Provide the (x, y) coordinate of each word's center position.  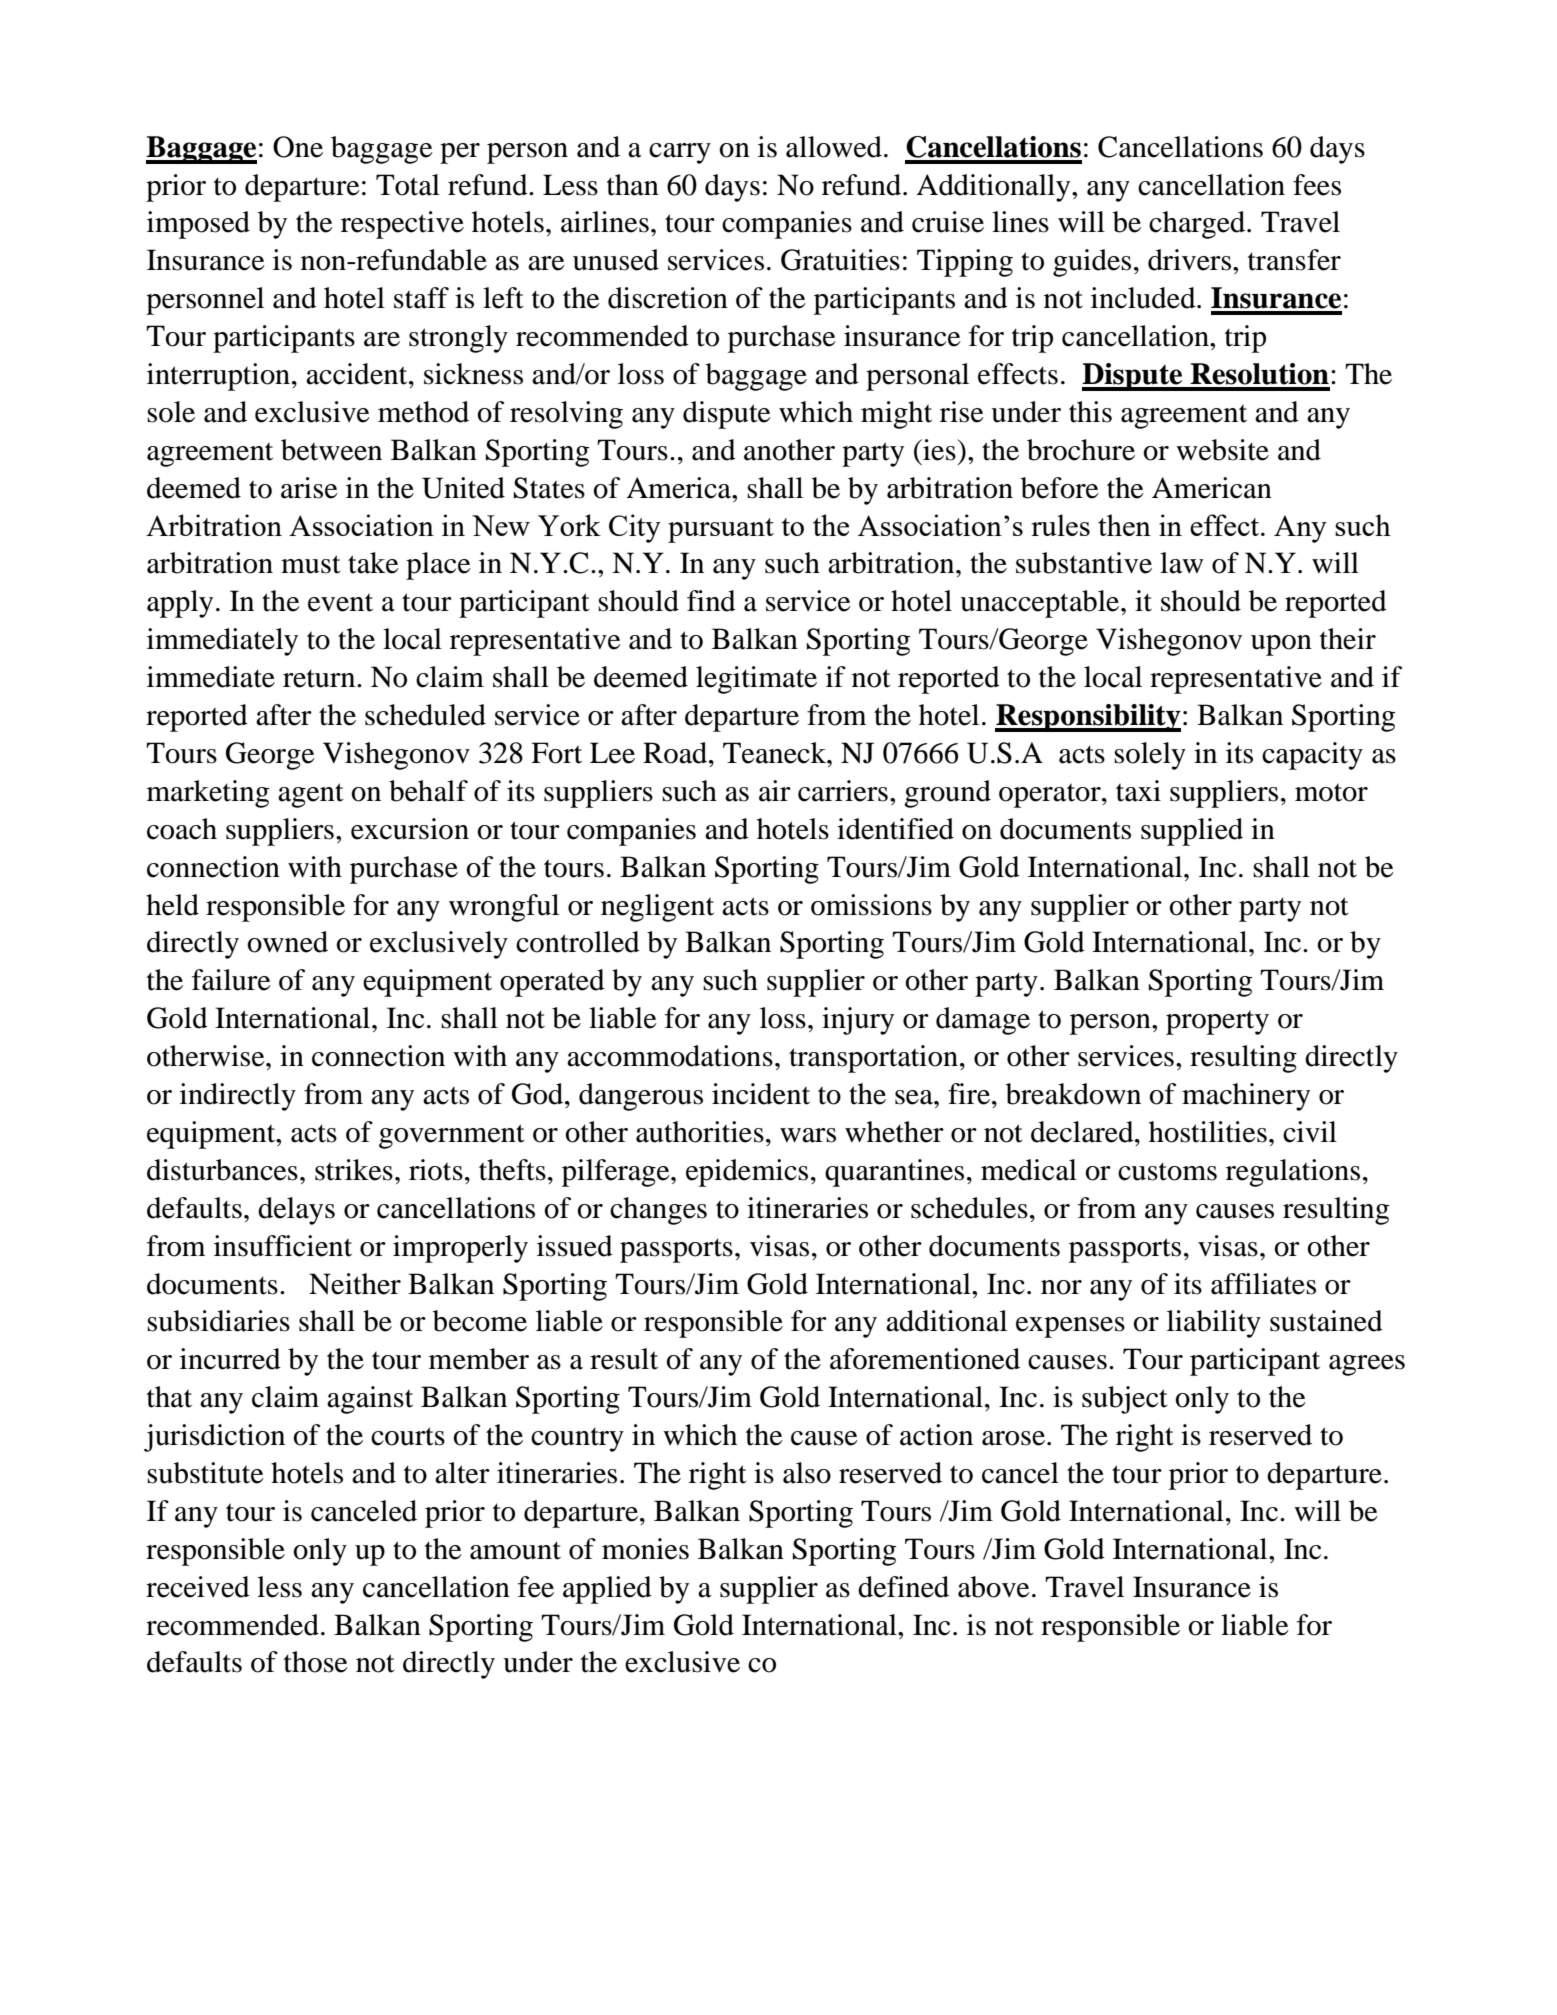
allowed (834, 147)
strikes (354, 1170)
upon (1281, 645)
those (316, 1662)
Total (408, 185)
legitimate (756, 680)
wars (808, 1135)
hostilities (1208, 1132)
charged (1198, 225)
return (320, 678)
